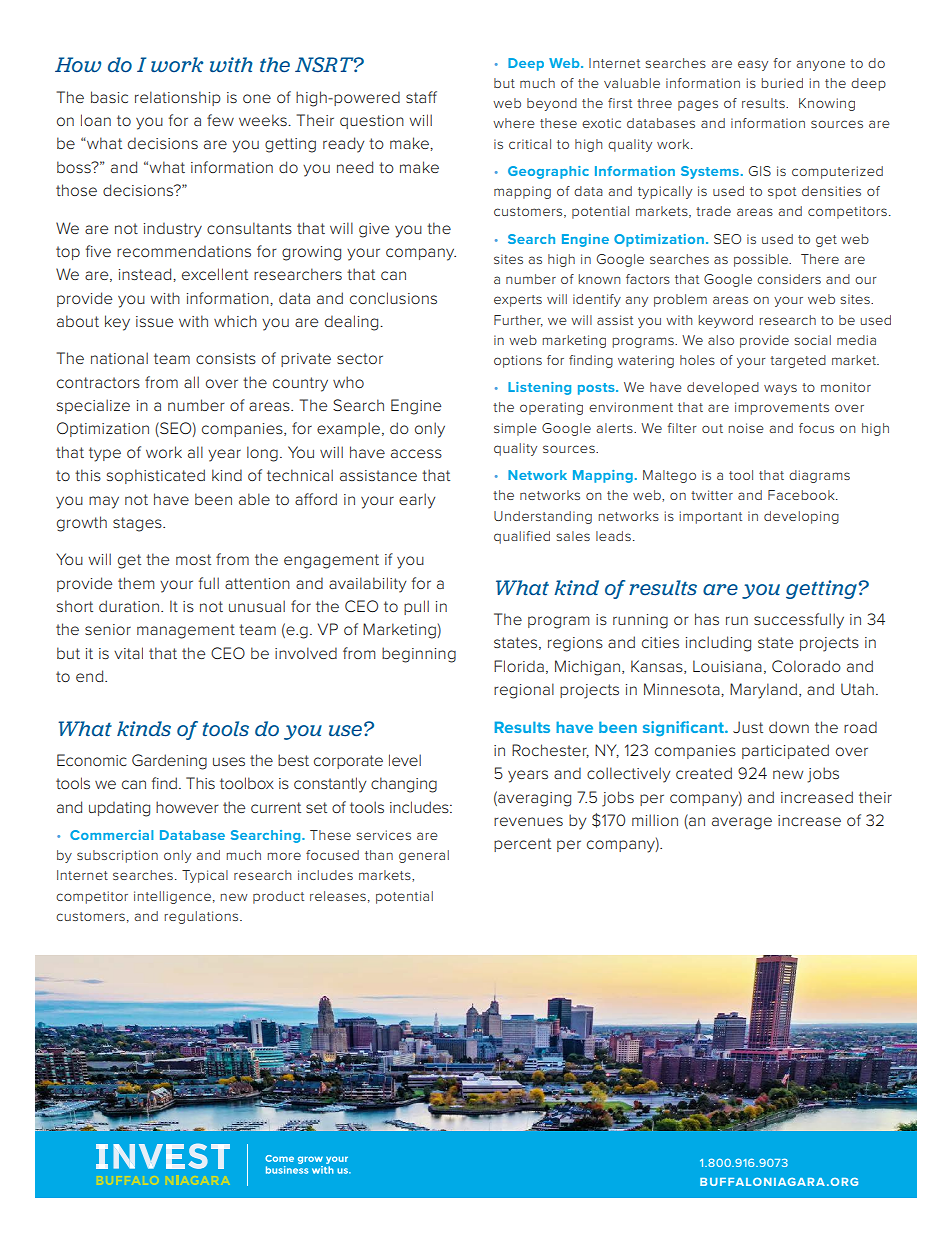  I want to click on relationship, so click(178, 98).
